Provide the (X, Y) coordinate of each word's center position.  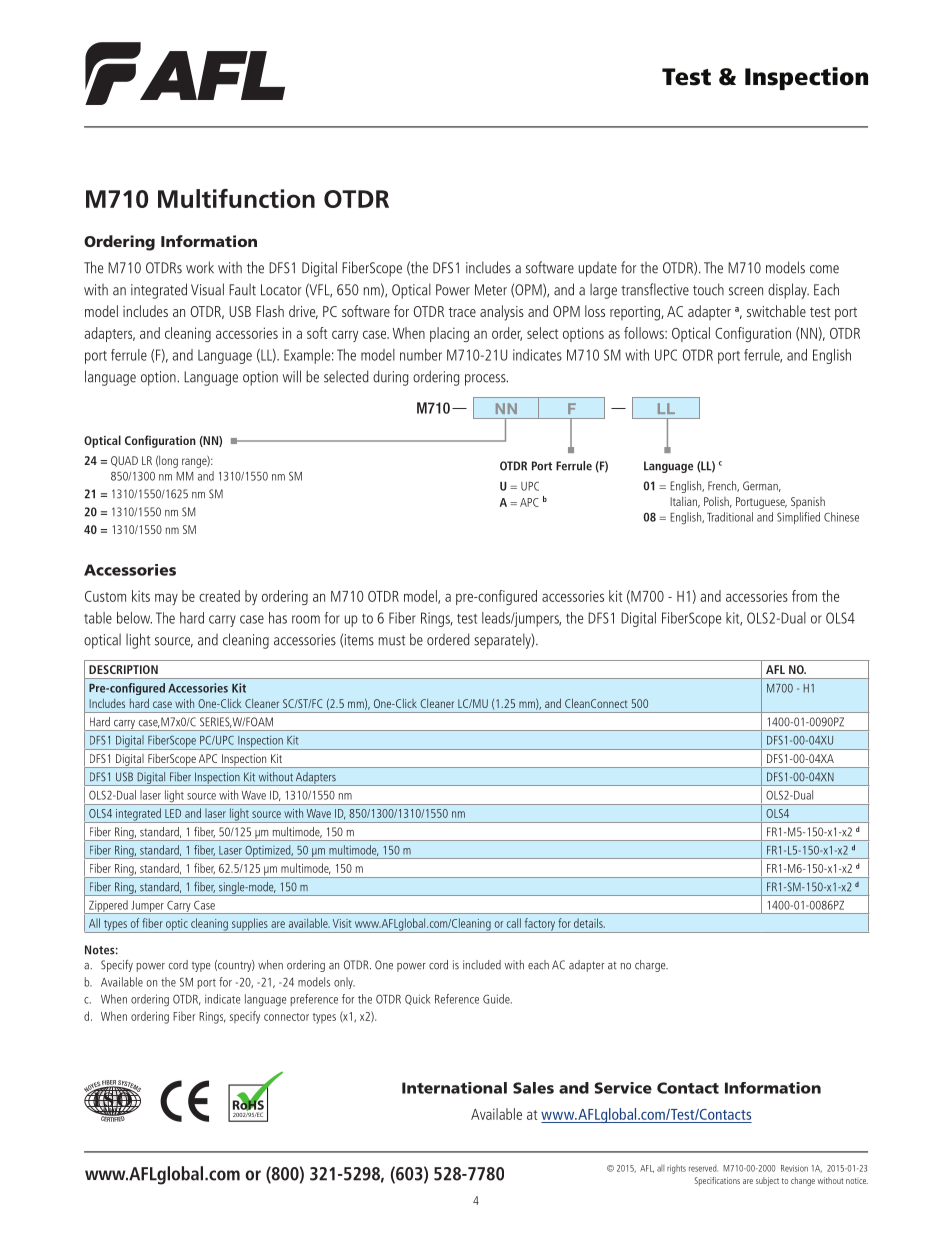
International (454, 1088)
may (166, 599)
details (589, 923)
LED (173, 813)
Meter (491, 290)
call (514, 923)
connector (286, 1017)
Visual (207, 289)
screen (746, 291)
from (804, 596)
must (391, 640)
